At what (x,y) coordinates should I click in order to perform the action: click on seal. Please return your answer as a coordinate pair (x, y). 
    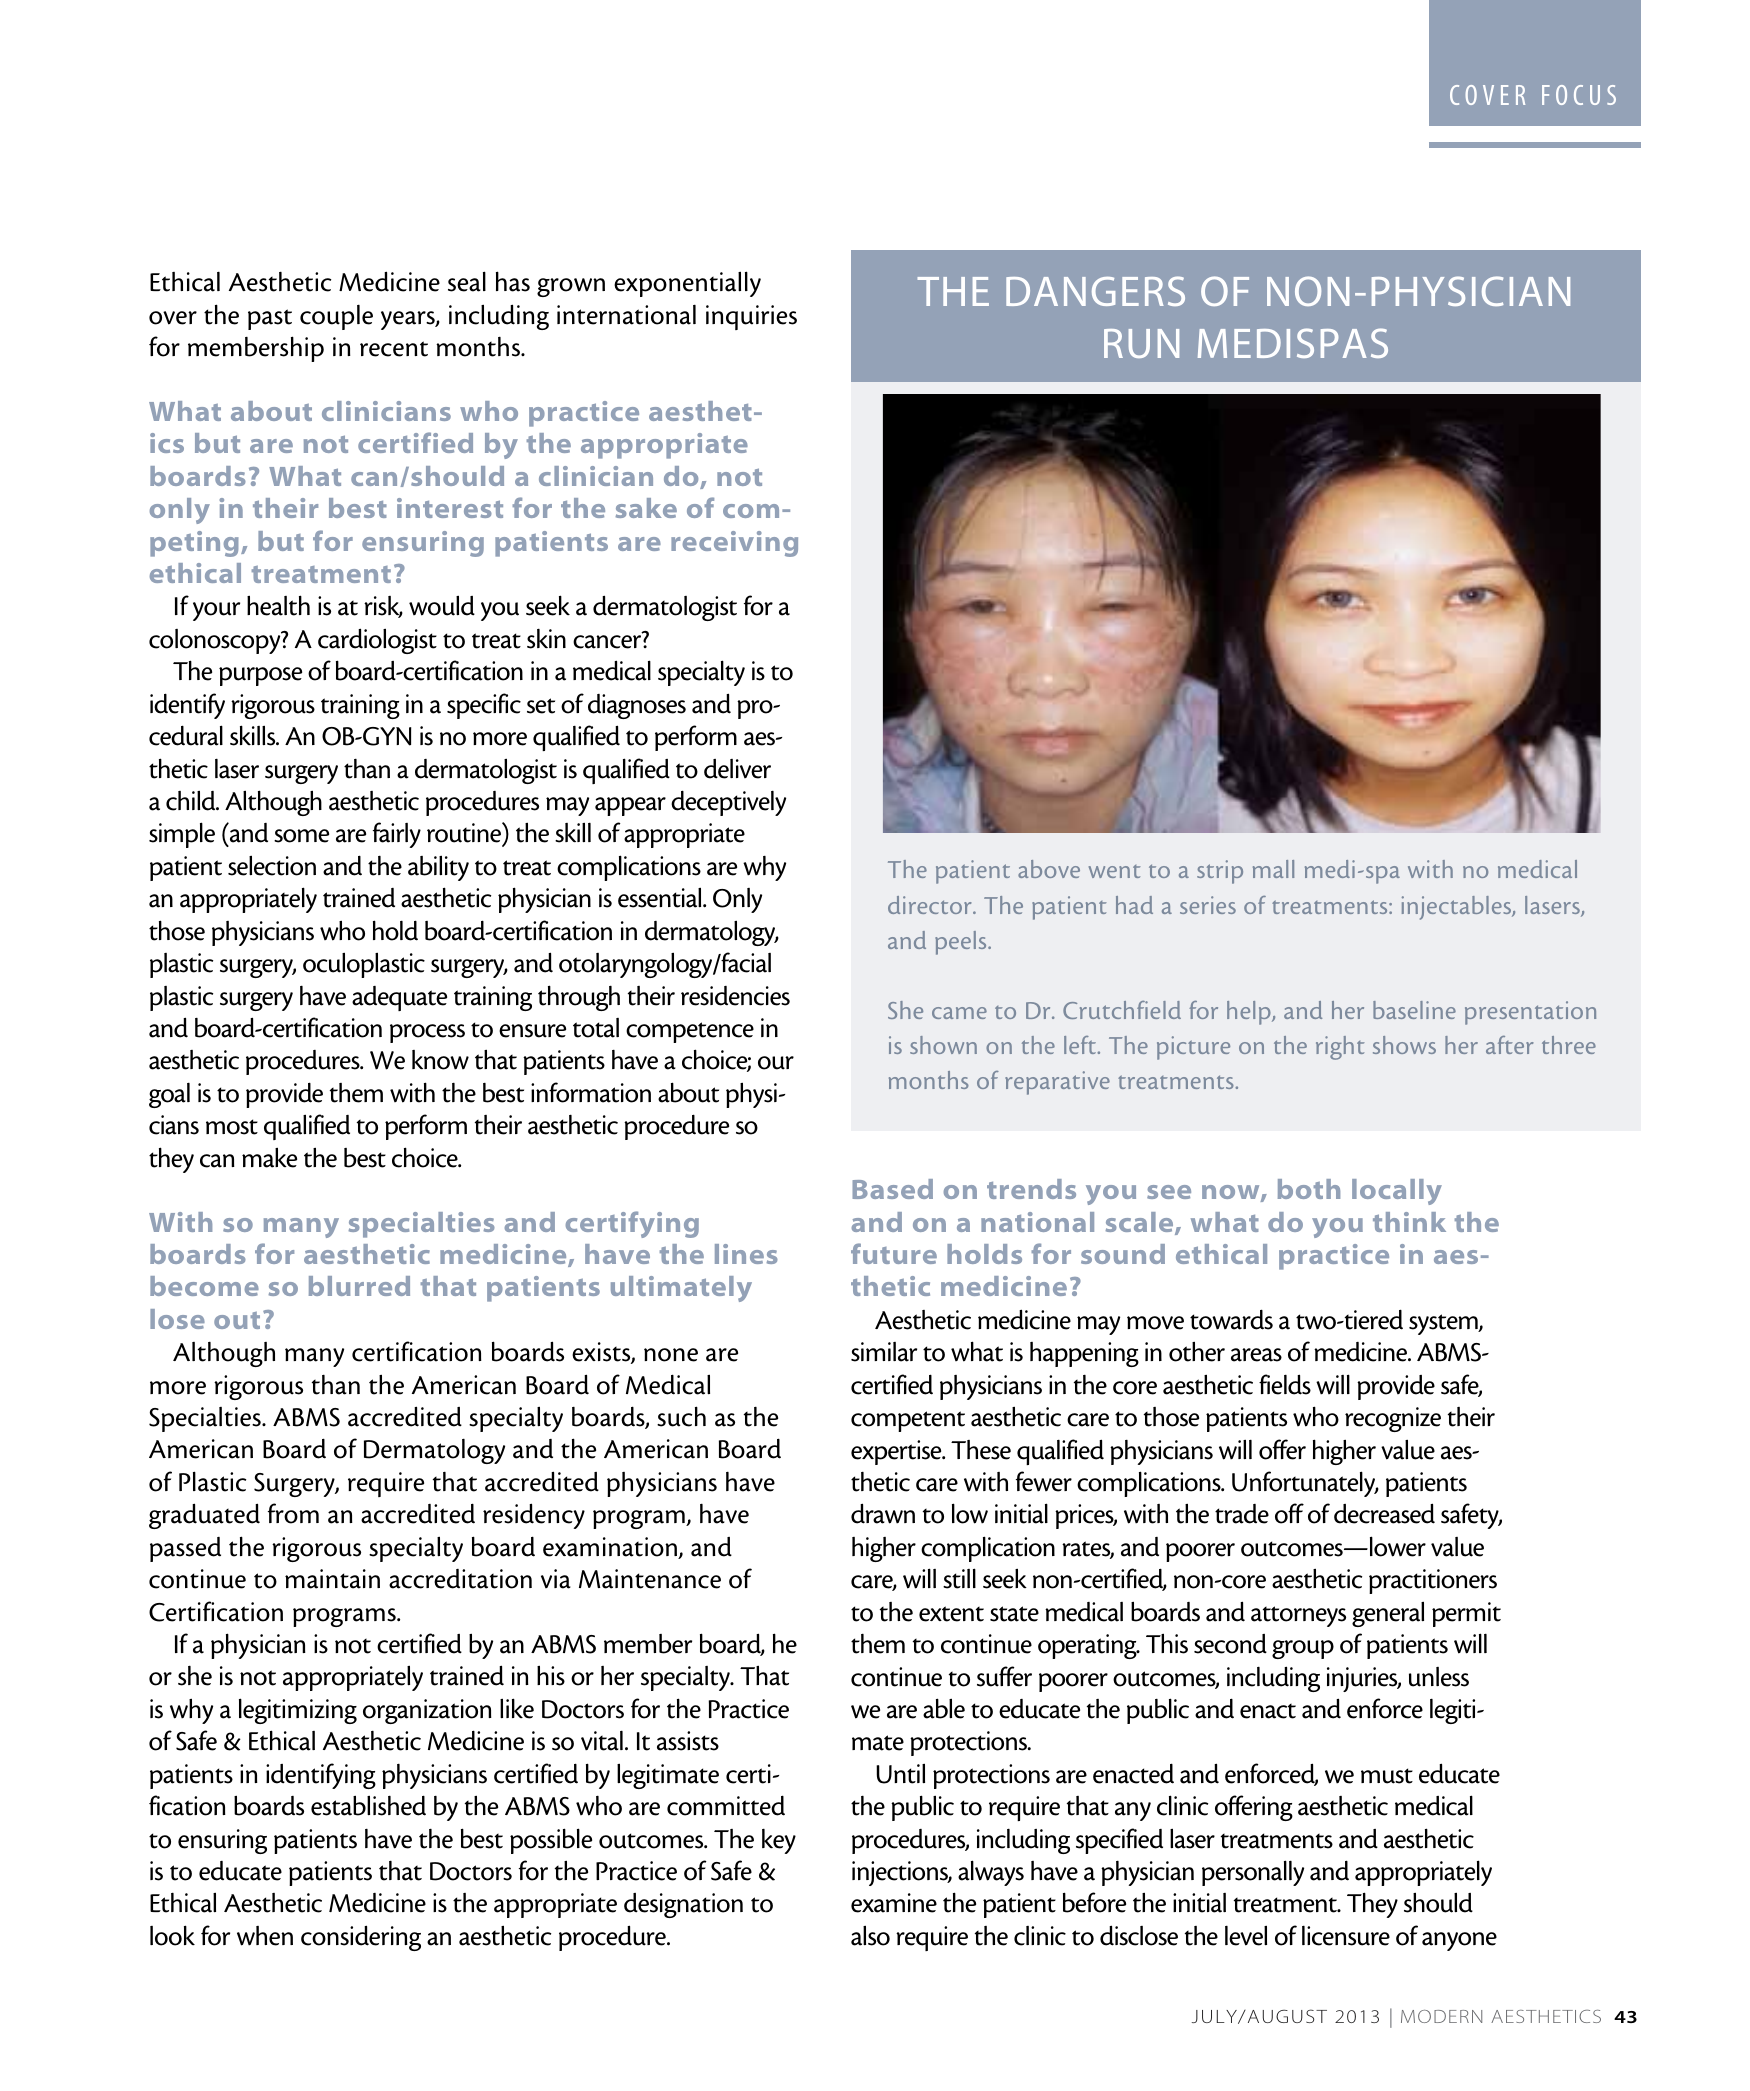
    Looking at the image, I should click on (467, 281).
